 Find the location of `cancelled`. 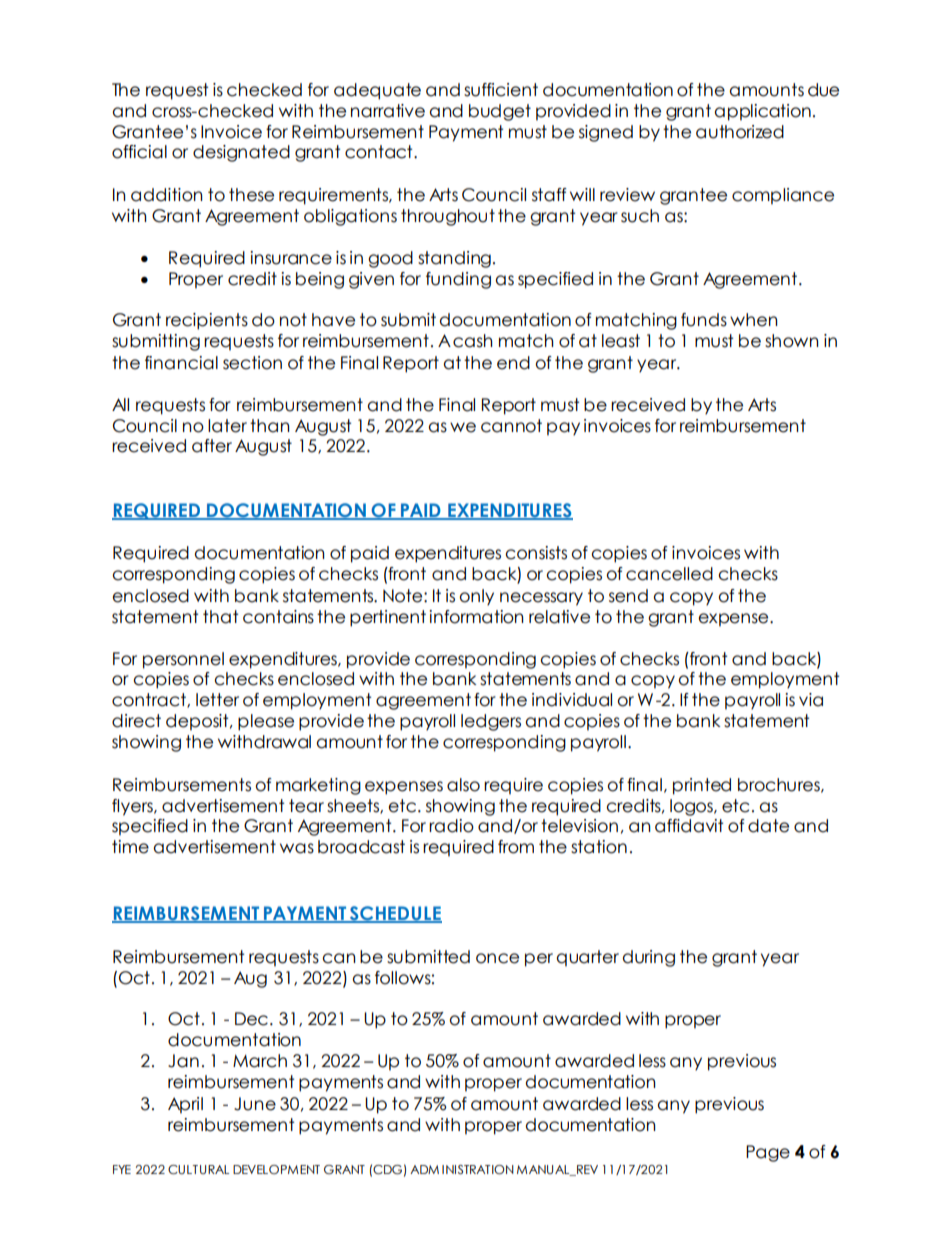

cancelled is located at coordinates (669, 574).
